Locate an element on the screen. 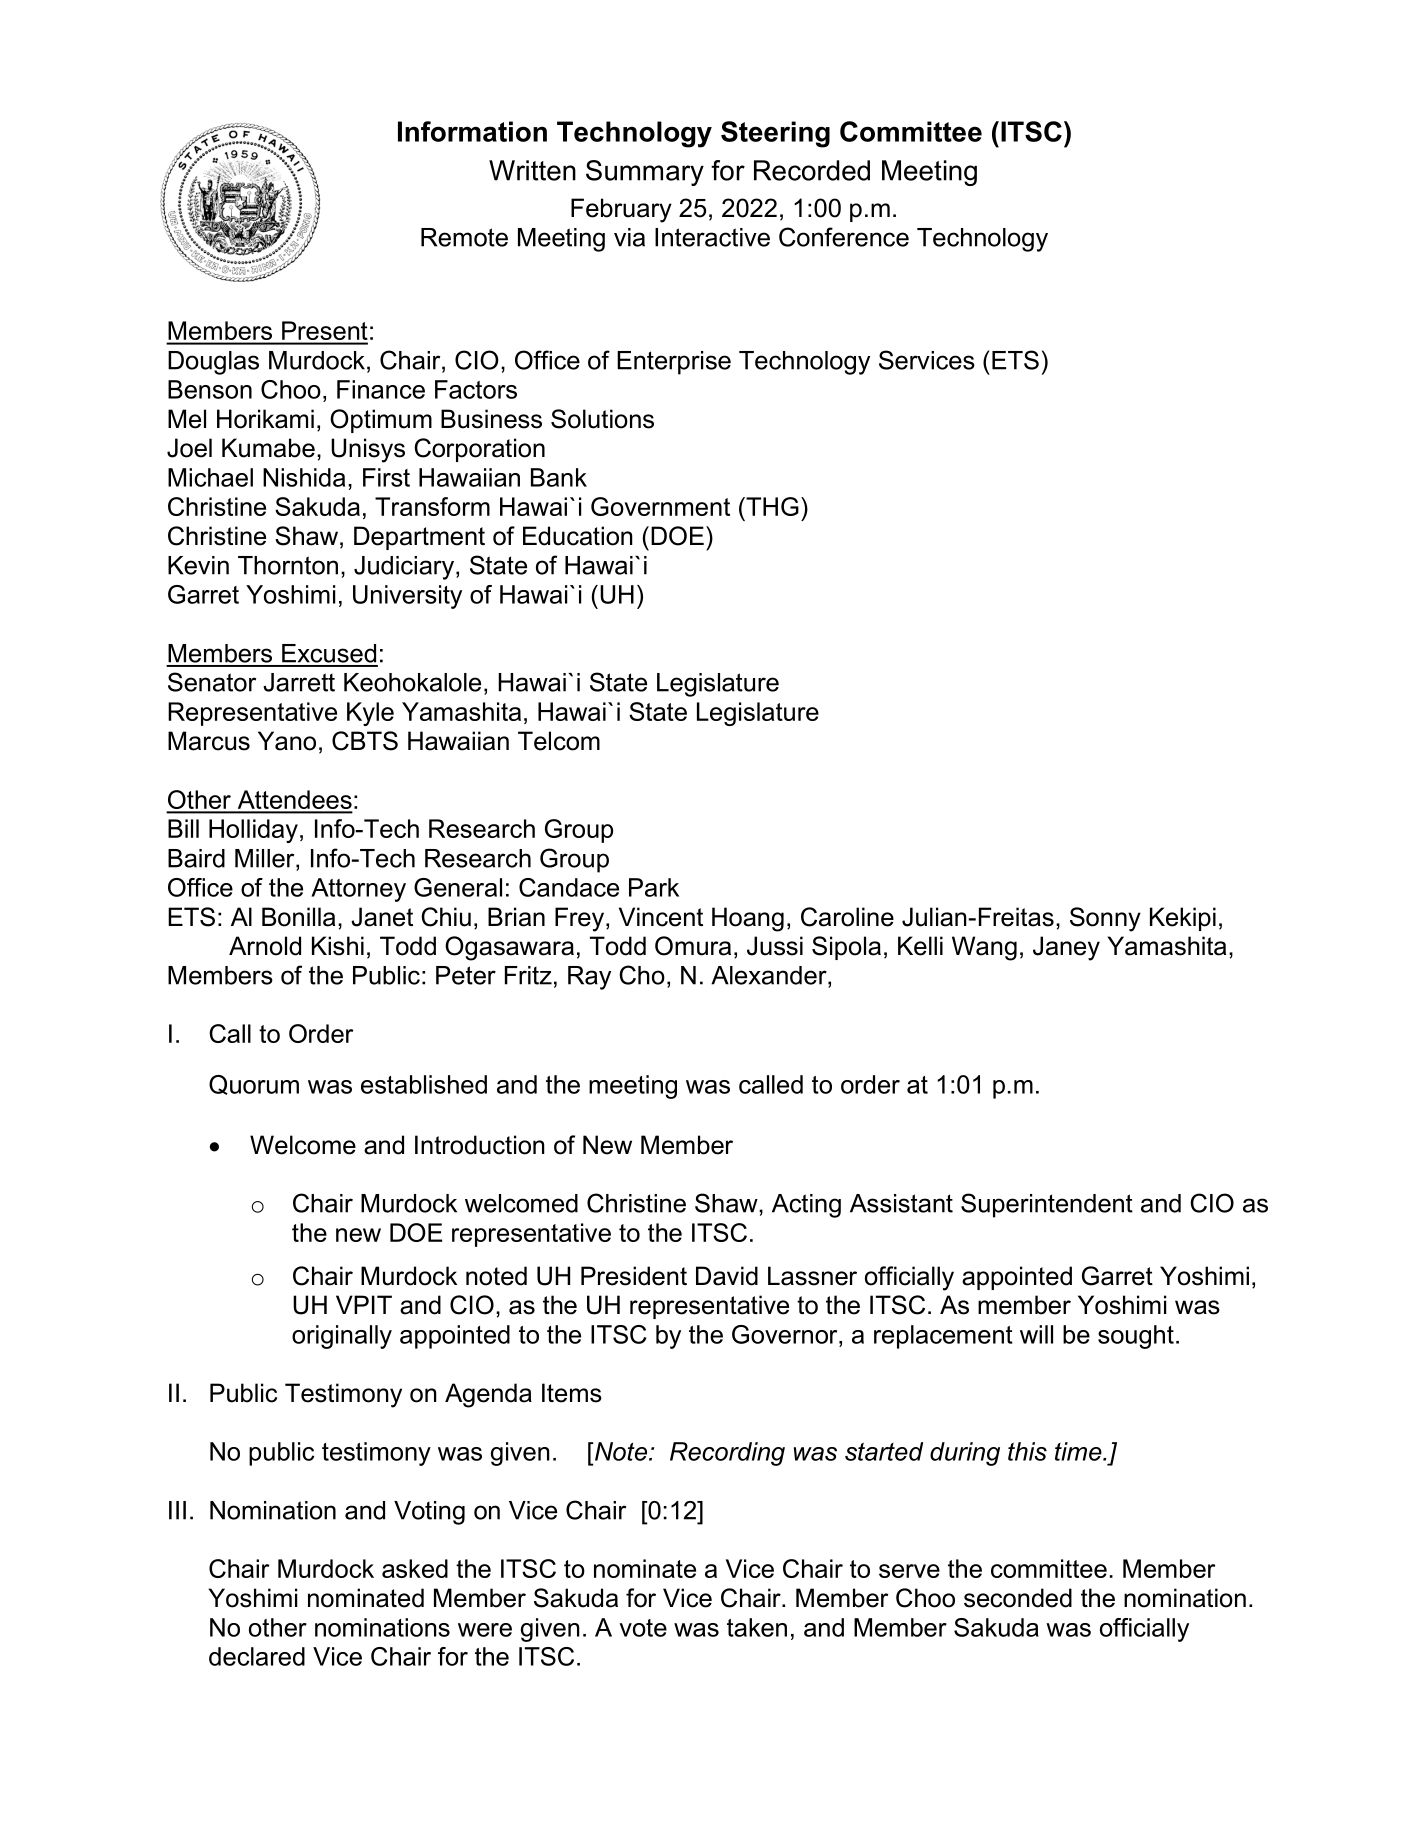  will is located at coordinates (1036, 1334).
